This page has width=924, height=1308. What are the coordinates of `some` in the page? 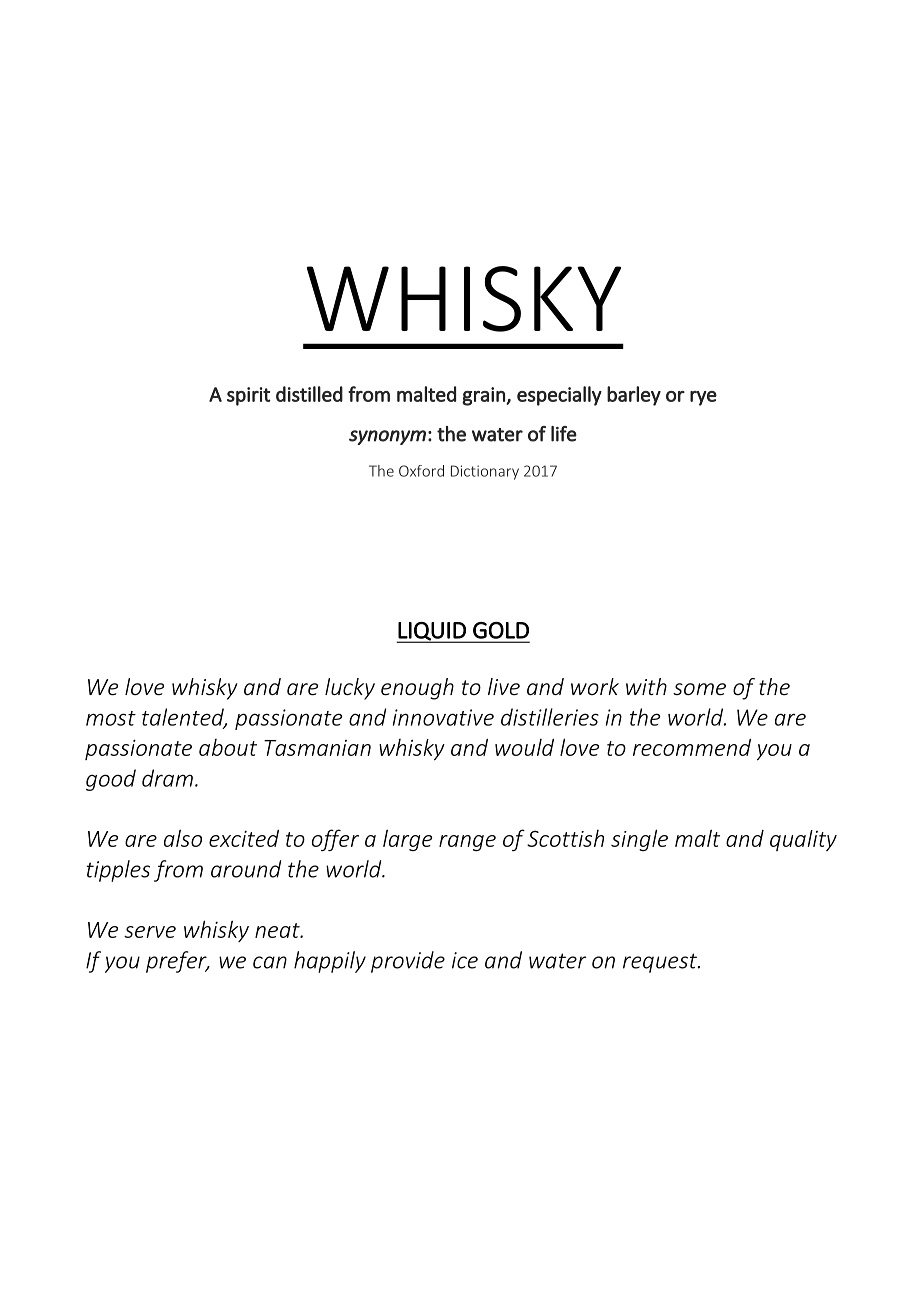 It's located at (699, 689).
